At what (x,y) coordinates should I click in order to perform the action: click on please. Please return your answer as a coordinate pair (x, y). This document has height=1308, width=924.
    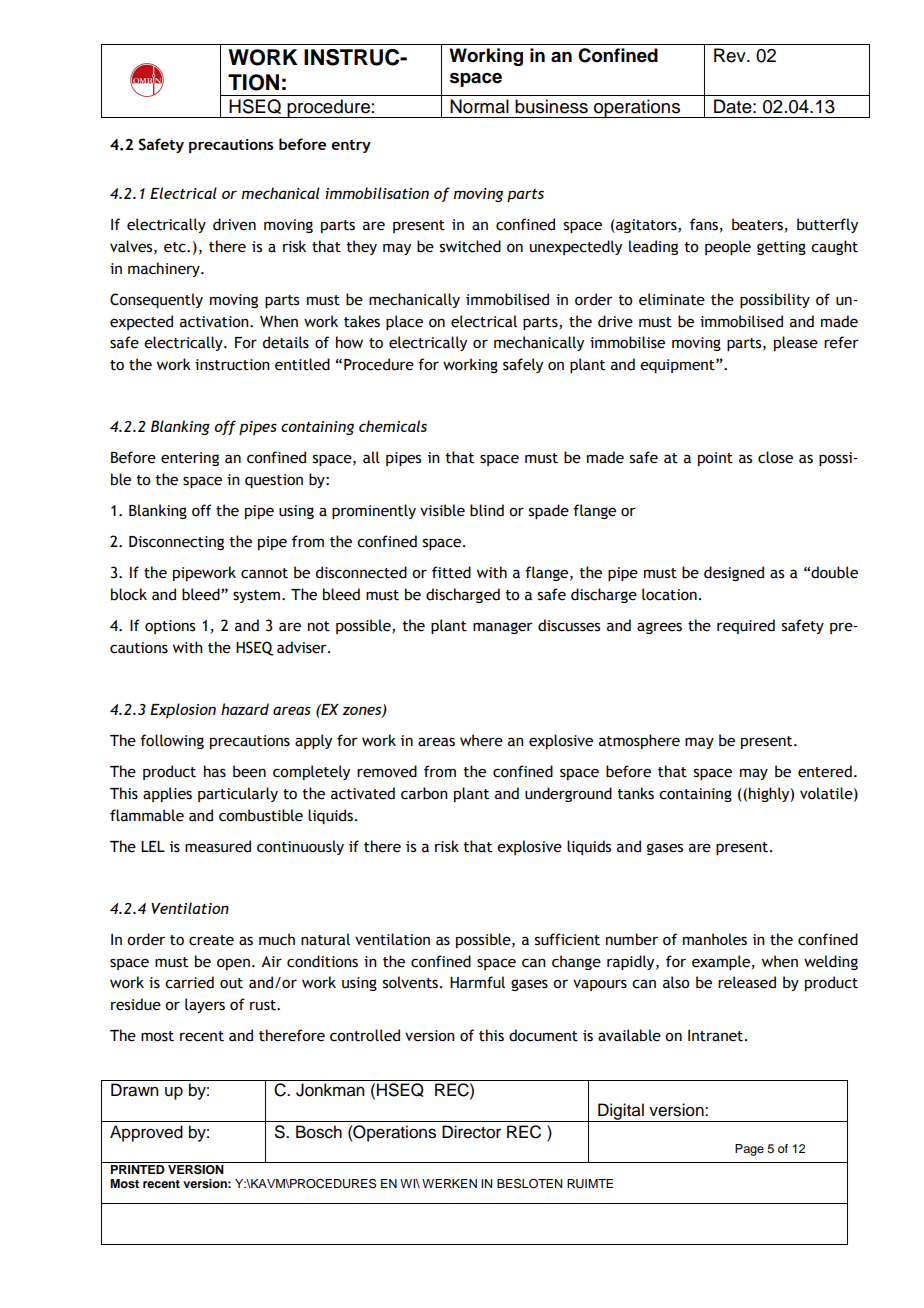
    Looking at the image, I should click on (796, 343).
